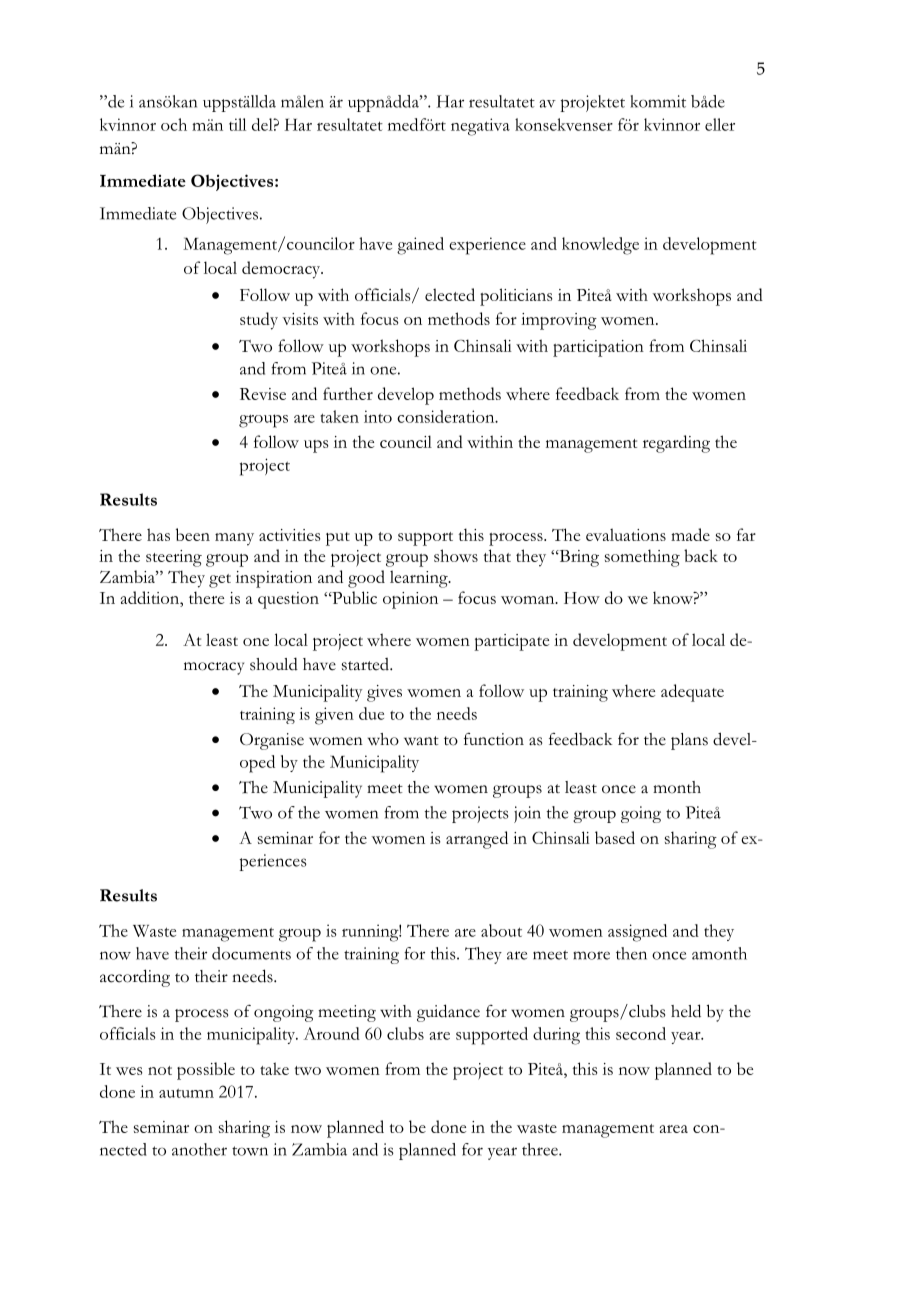 This document has width=924, height=1309. Describe the element at coordinates (251, 953) in the document. I see `documents` at that location.
